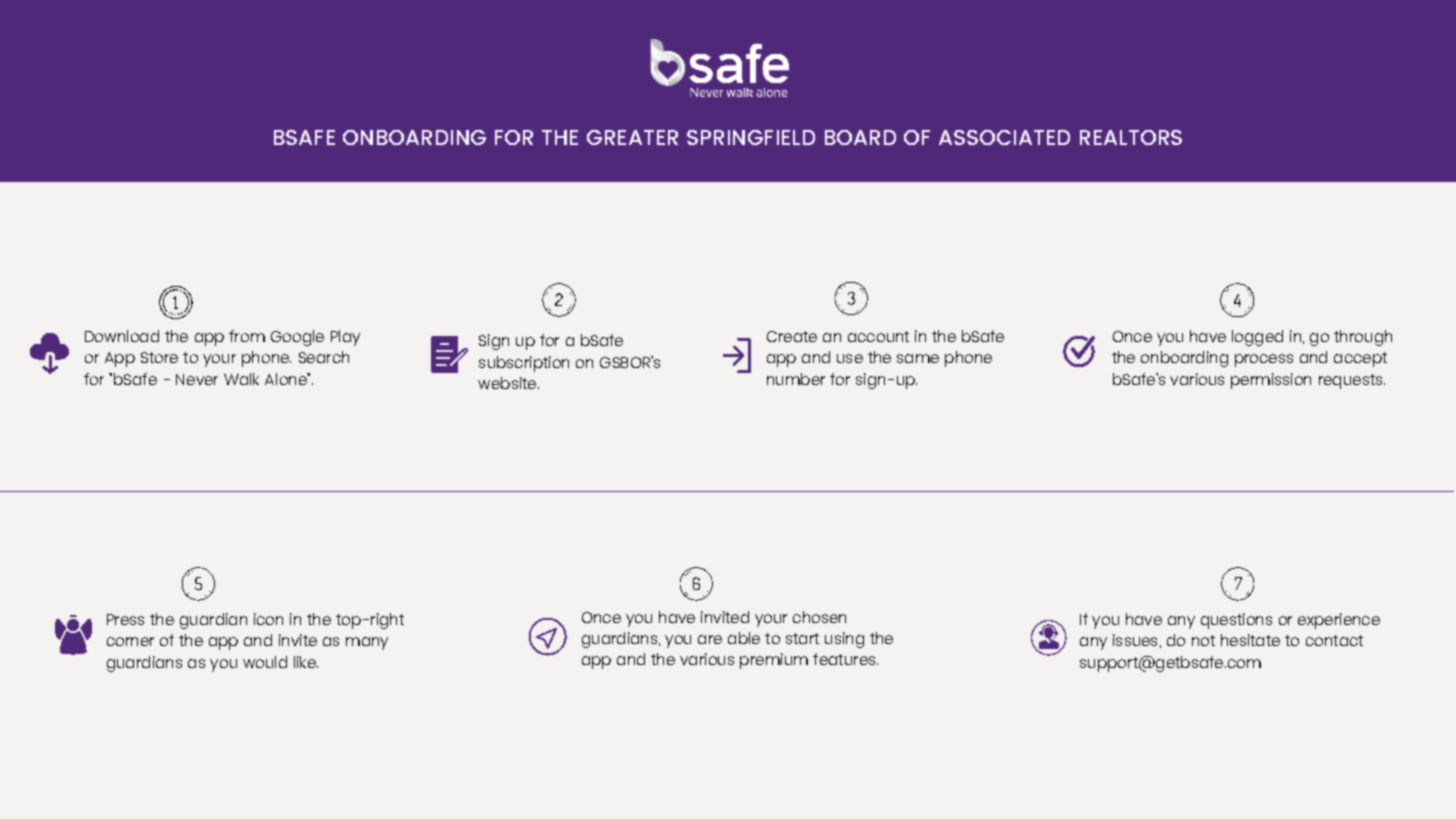 The width and height of the screenshot is (1456, 819). What do you see at coordinates (751, 137) in the screenshot?
I see `SPRINGFIELD` at bounding box center [751, 137].
